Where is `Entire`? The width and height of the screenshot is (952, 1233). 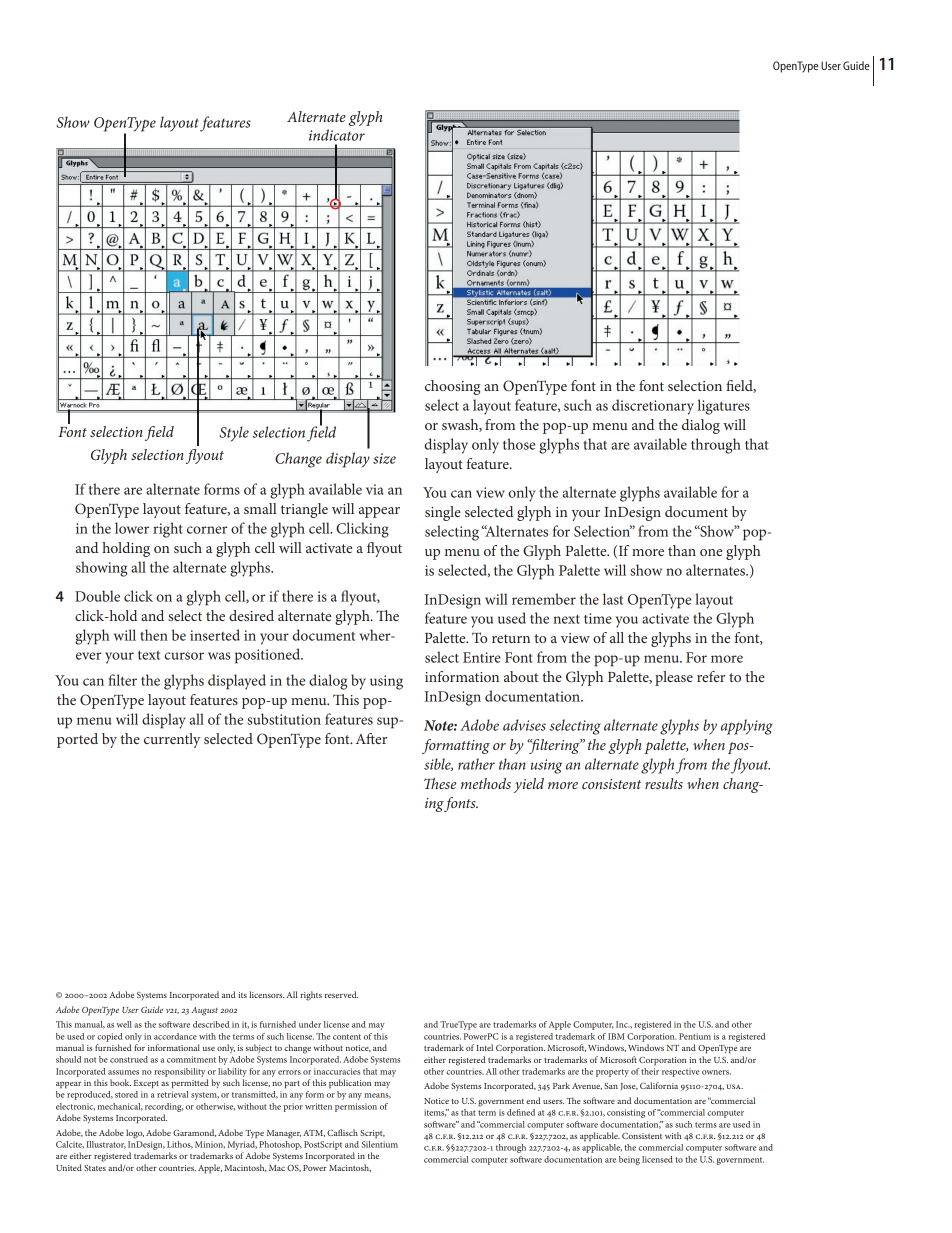
Entire is located at coordinates (482, 657).
